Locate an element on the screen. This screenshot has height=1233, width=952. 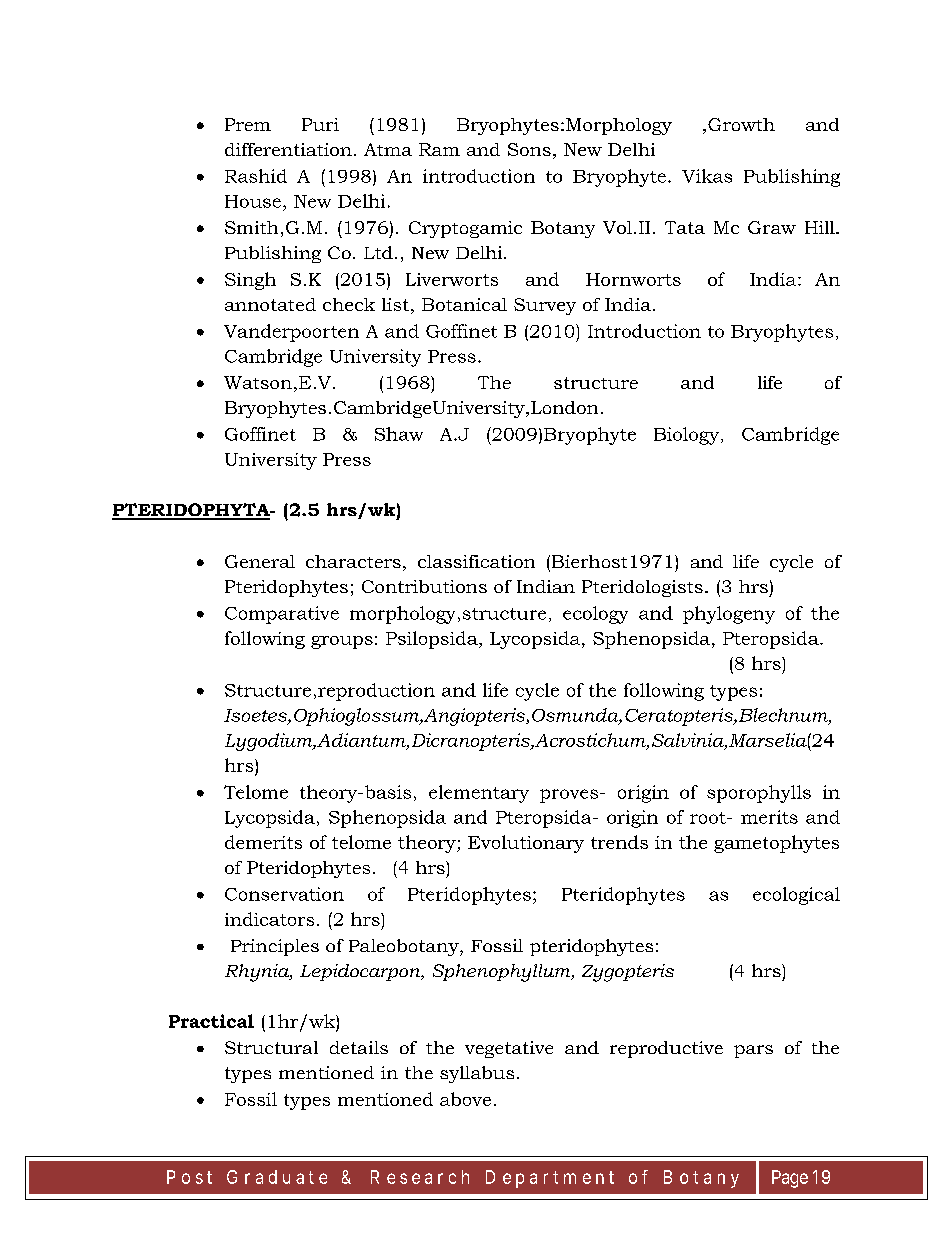
Comparative is located at coordinates (282, 615).
